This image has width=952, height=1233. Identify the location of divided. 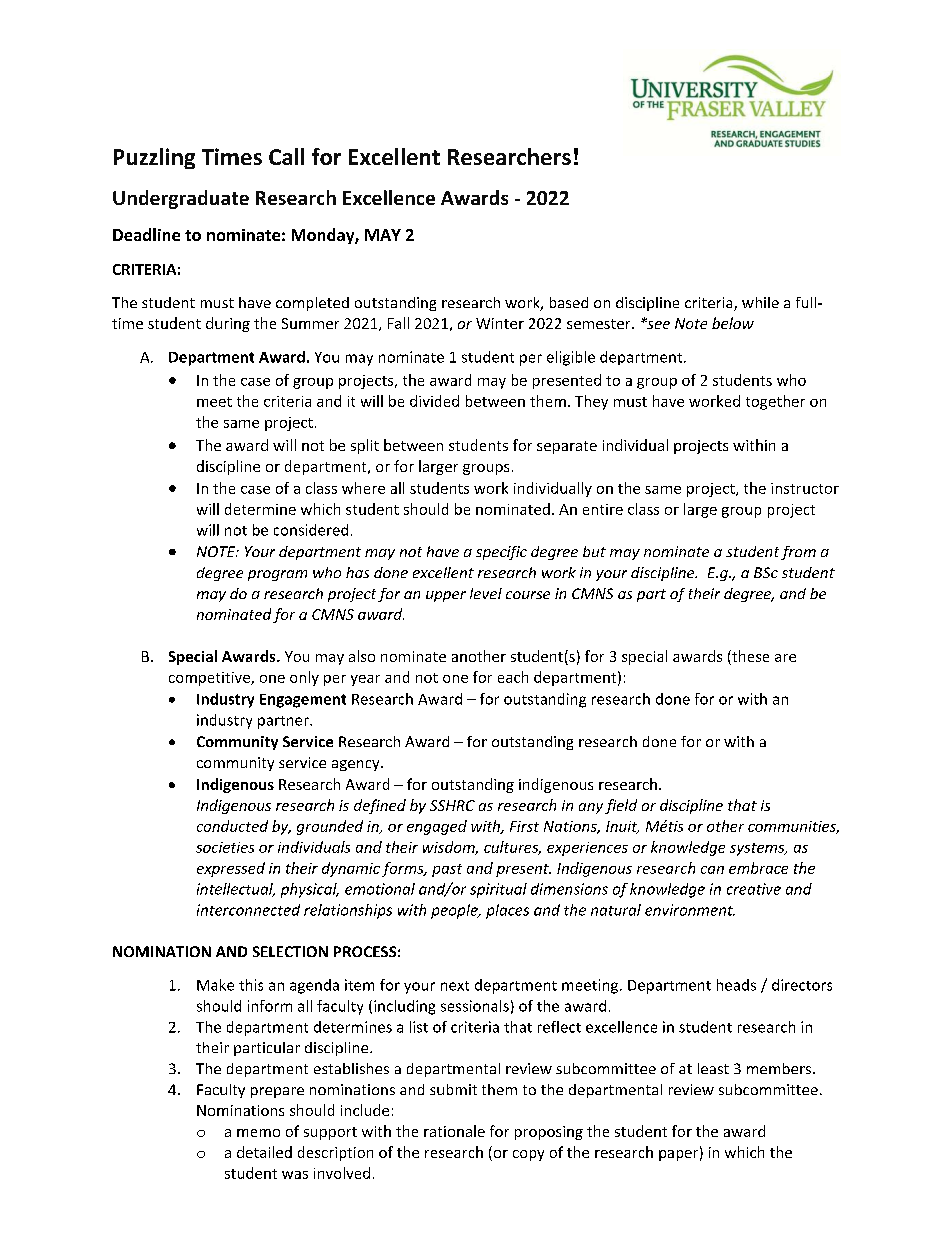
(434, 401).
